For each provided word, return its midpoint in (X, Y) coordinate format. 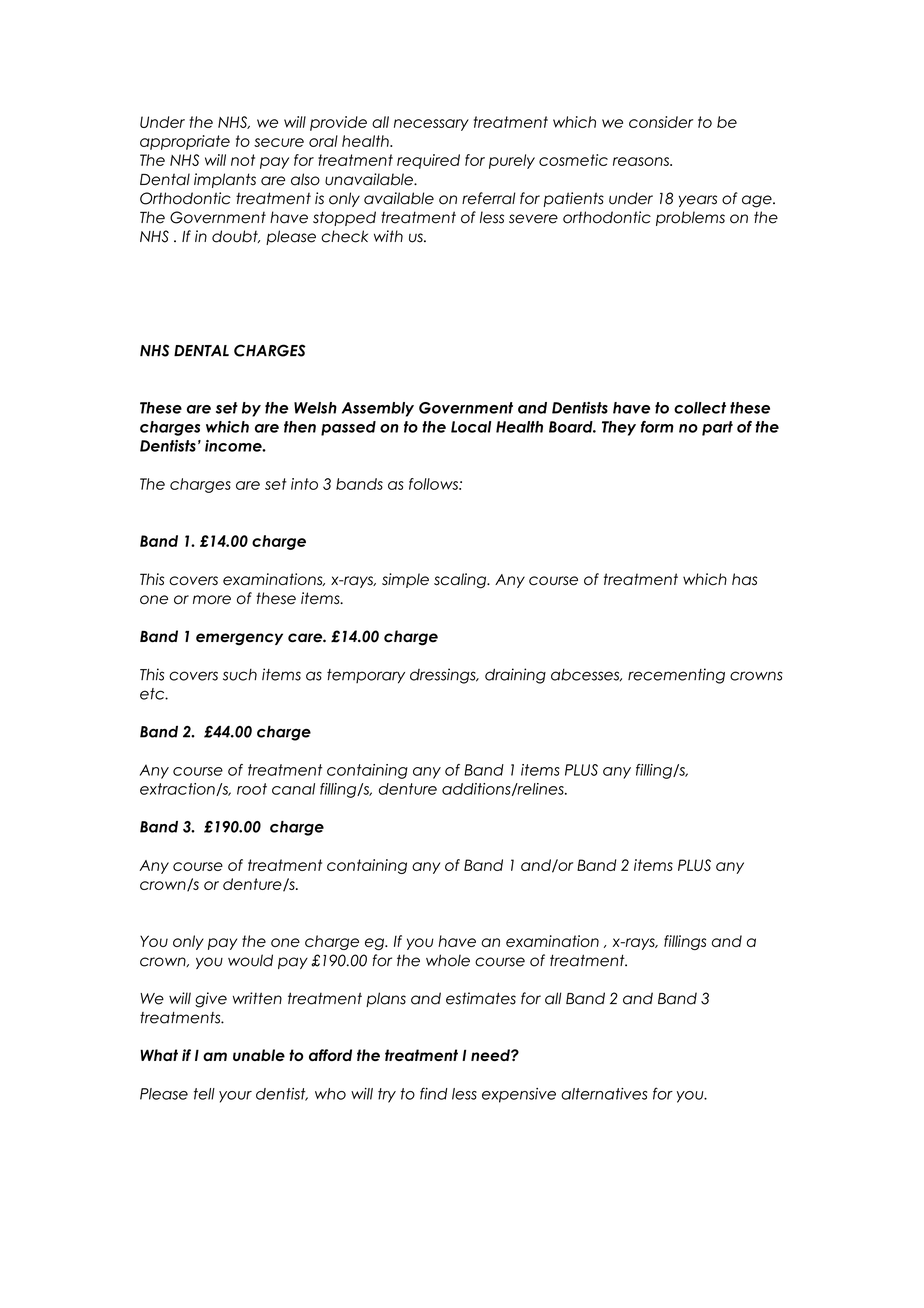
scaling (461, 581)
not (243, 160)
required (428, 161)
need (491, 1055)
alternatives (604, 1094)
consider (661, 122)
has (744, 579)
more (212, 600)
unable (259, 1055)
